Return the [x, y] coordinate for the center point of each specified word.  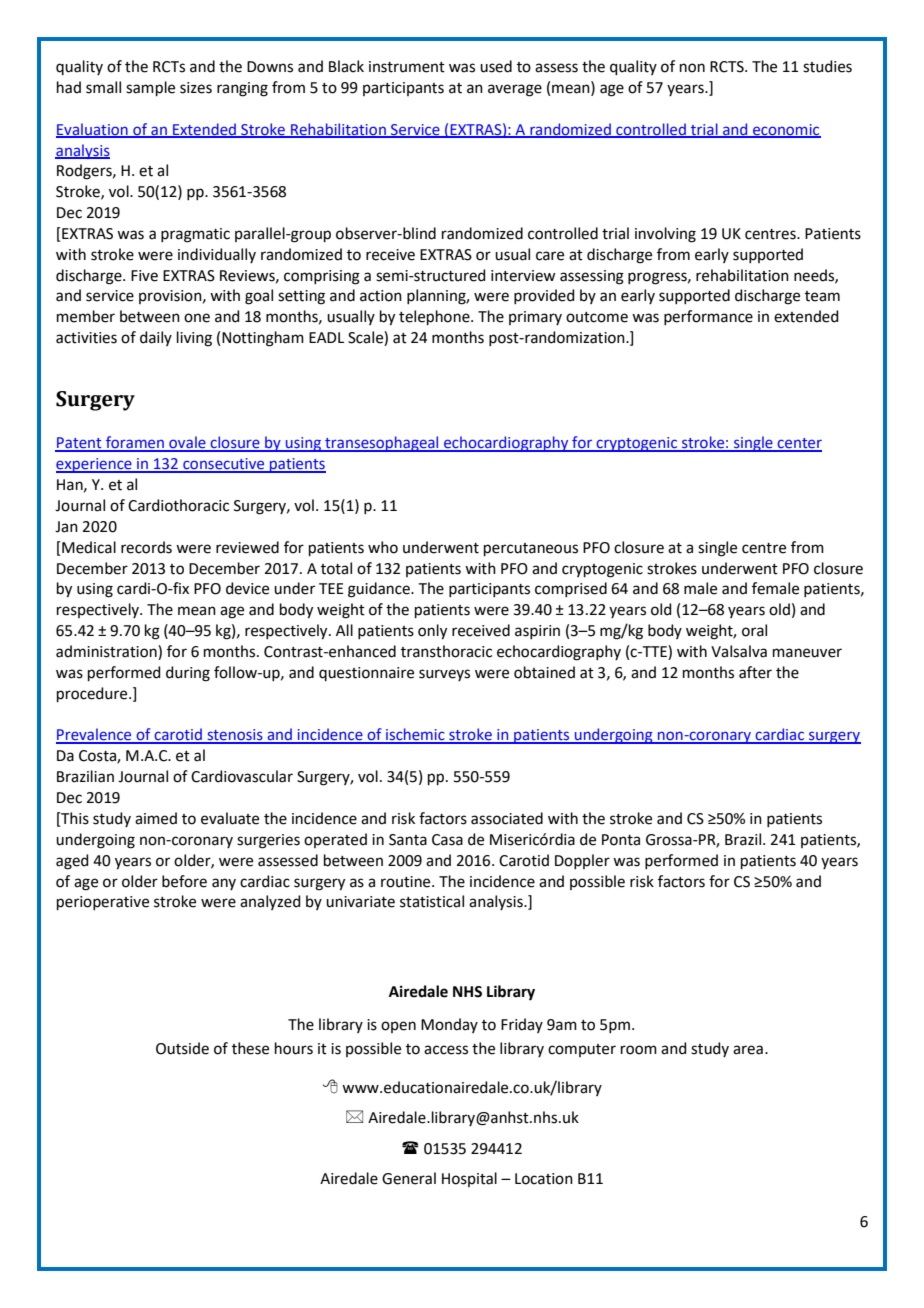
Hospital [469, 1179]
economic [786, 130]
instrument [407, 67]
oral [754, 630]
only [432, 632]
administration [107, 652]
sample [150, 88]
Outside [182, 1048]
